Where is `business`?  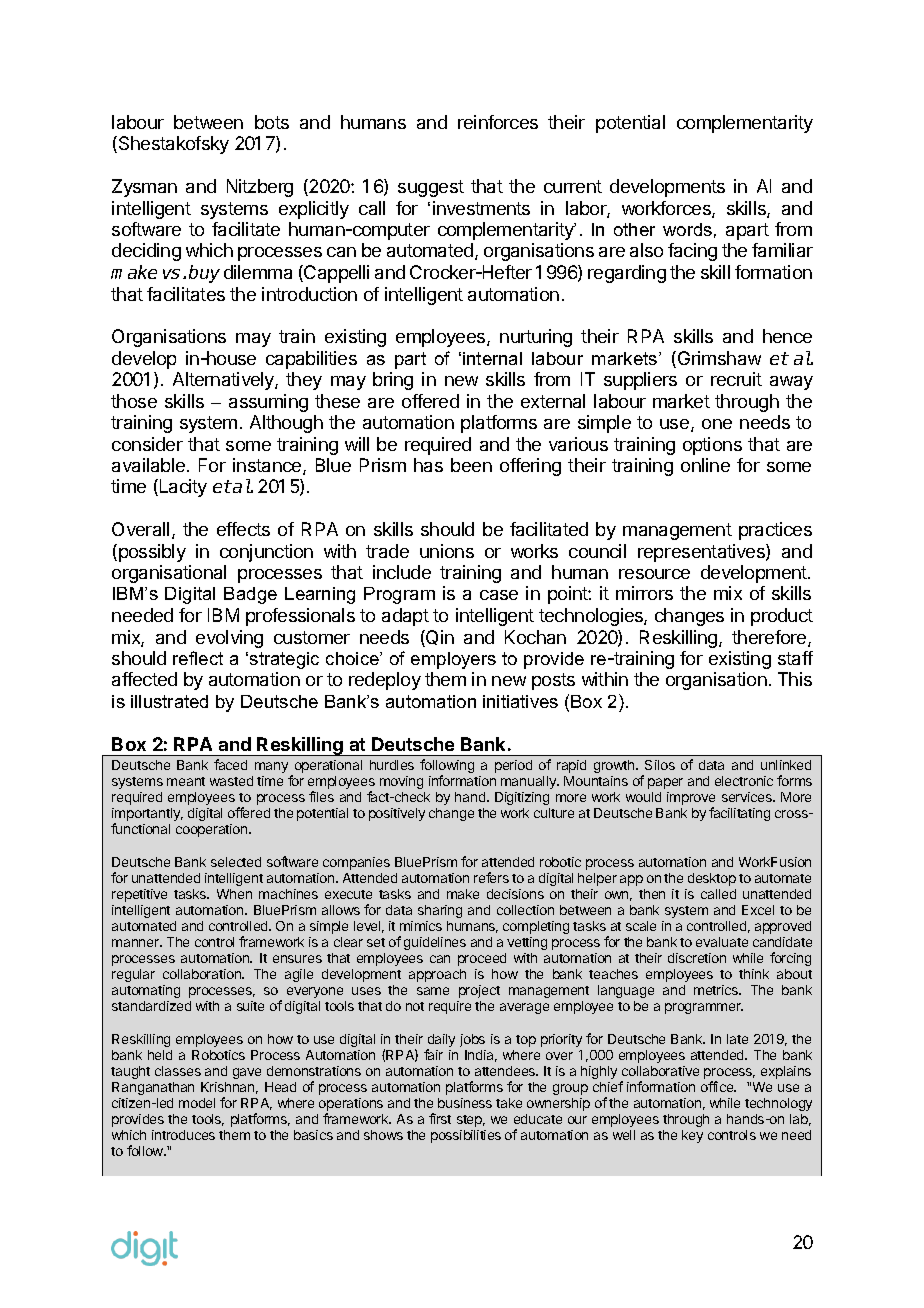
business is located at coordinates (465, 1103).
